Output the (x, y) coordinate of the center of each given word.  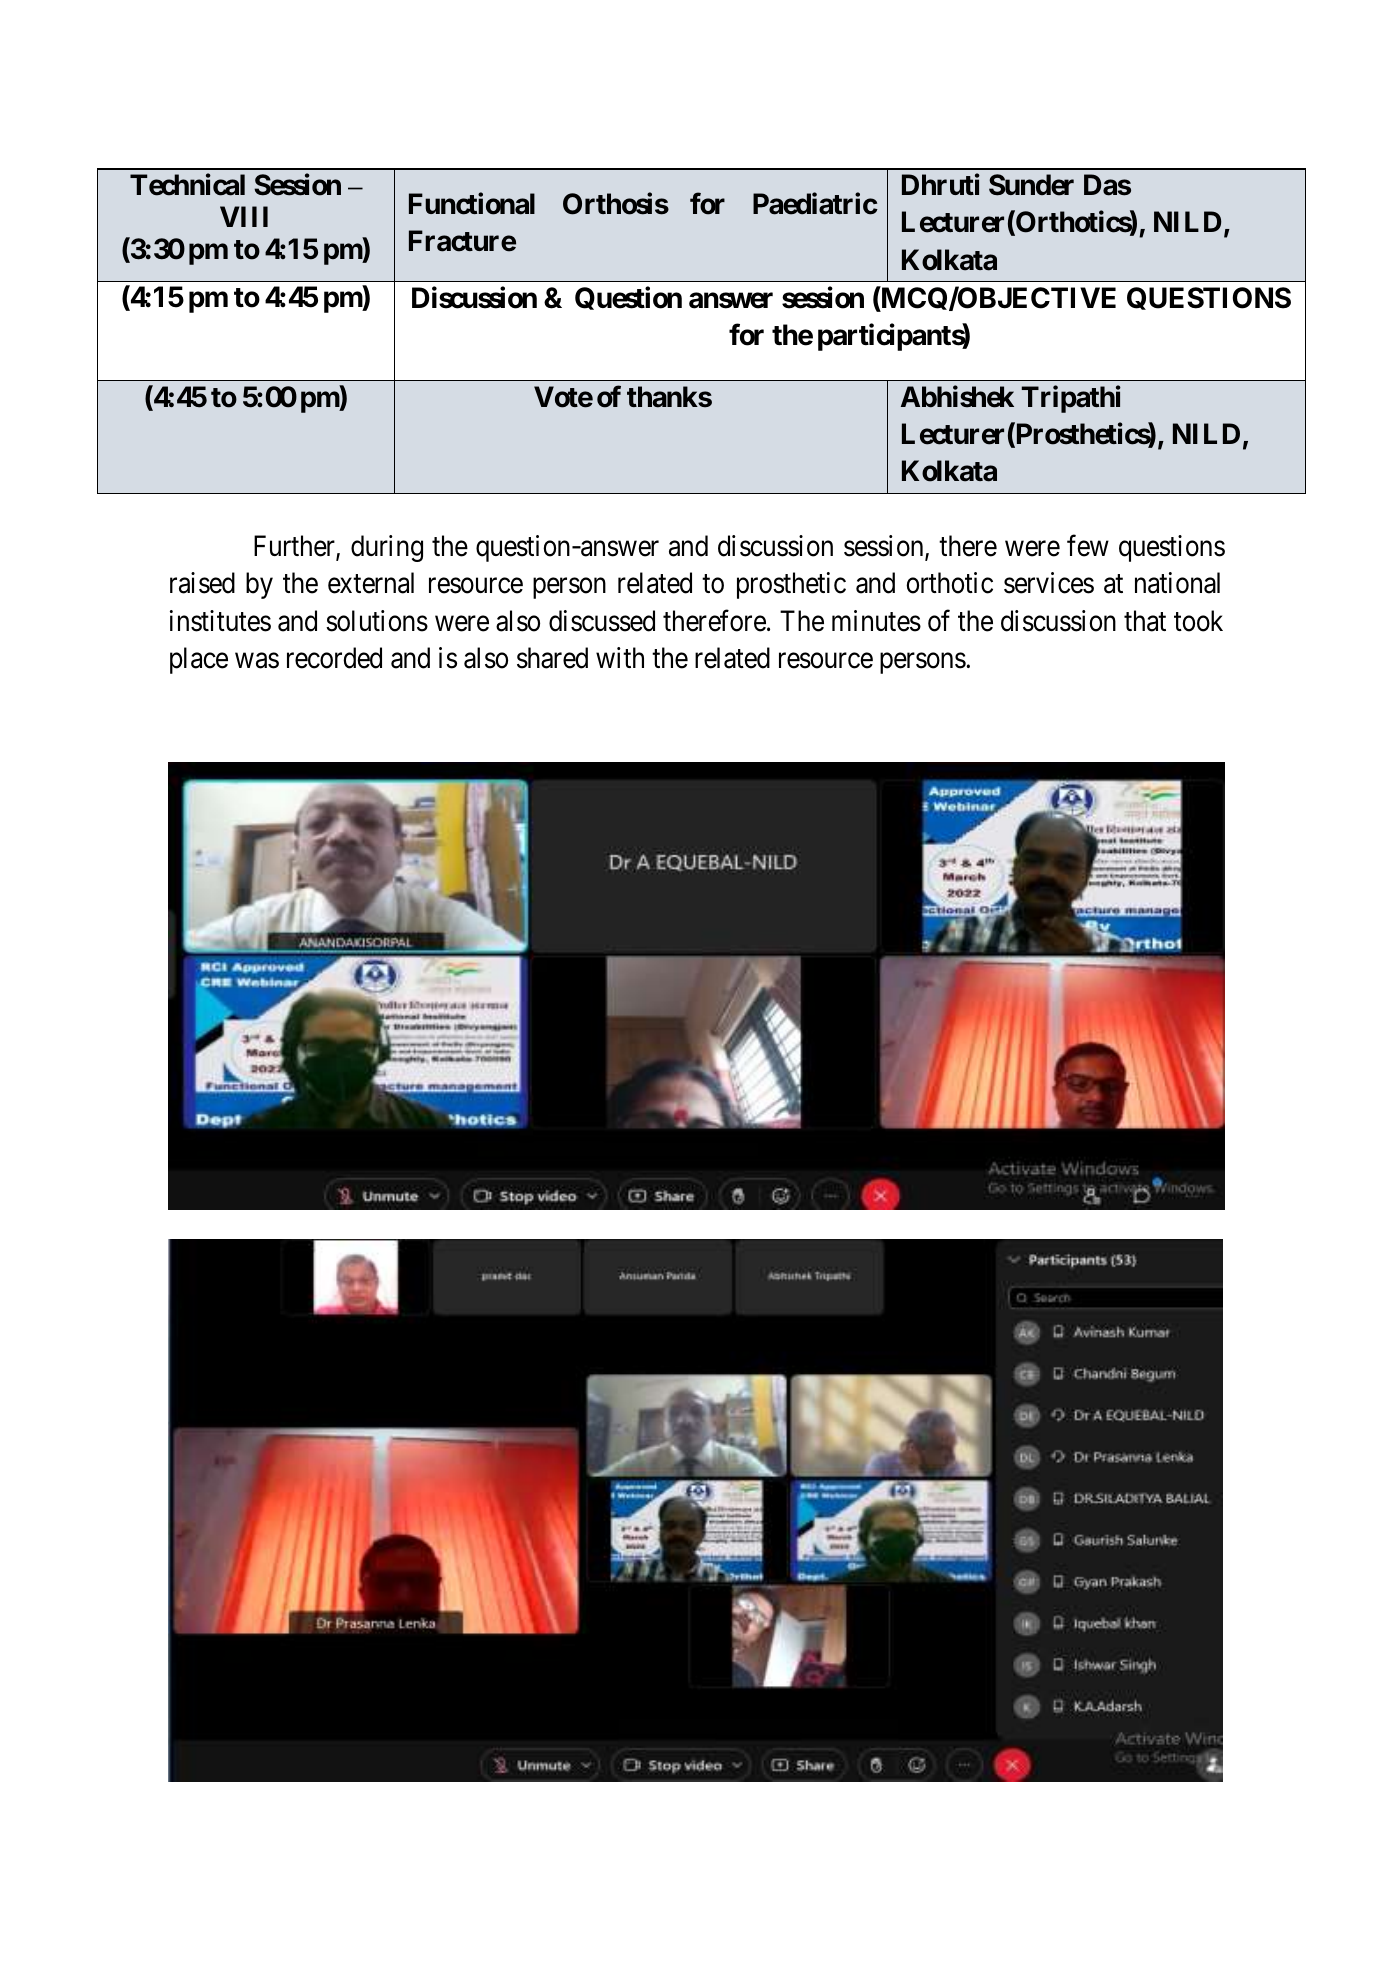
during (387, 548)
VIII (244, 216)
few (1088, 546)
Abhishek (957, 397)
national (1177, 583)
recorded (334, 658)
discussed (602, 621)
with (620, 657)
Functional (472, 203)
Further (295, 547)
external (371, 583)
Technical (187, 184)
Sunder (1031, 185)
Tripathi (1071, 399)
